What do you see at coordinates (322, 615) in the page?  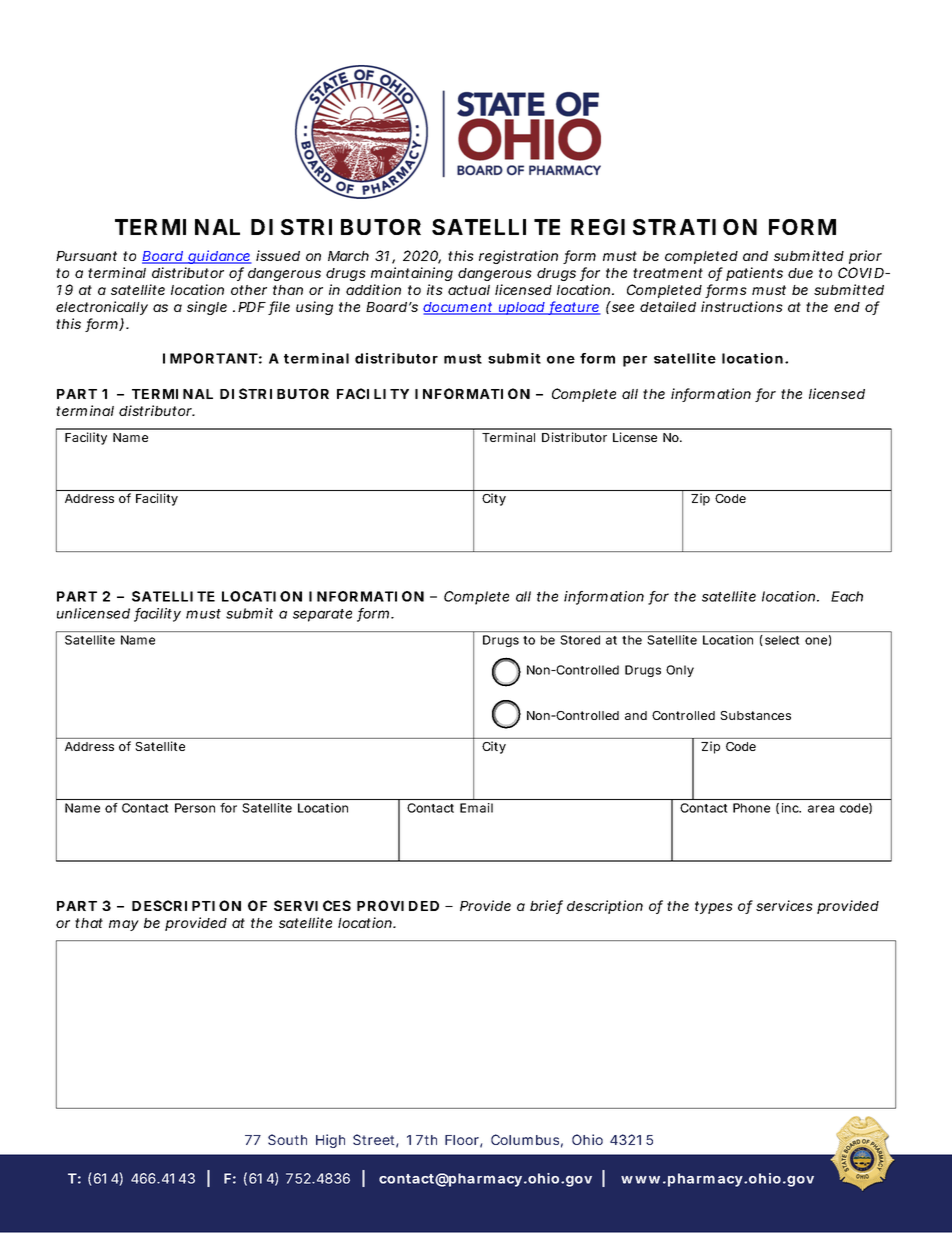 I see `separate` at bounding box center [322, 615].
